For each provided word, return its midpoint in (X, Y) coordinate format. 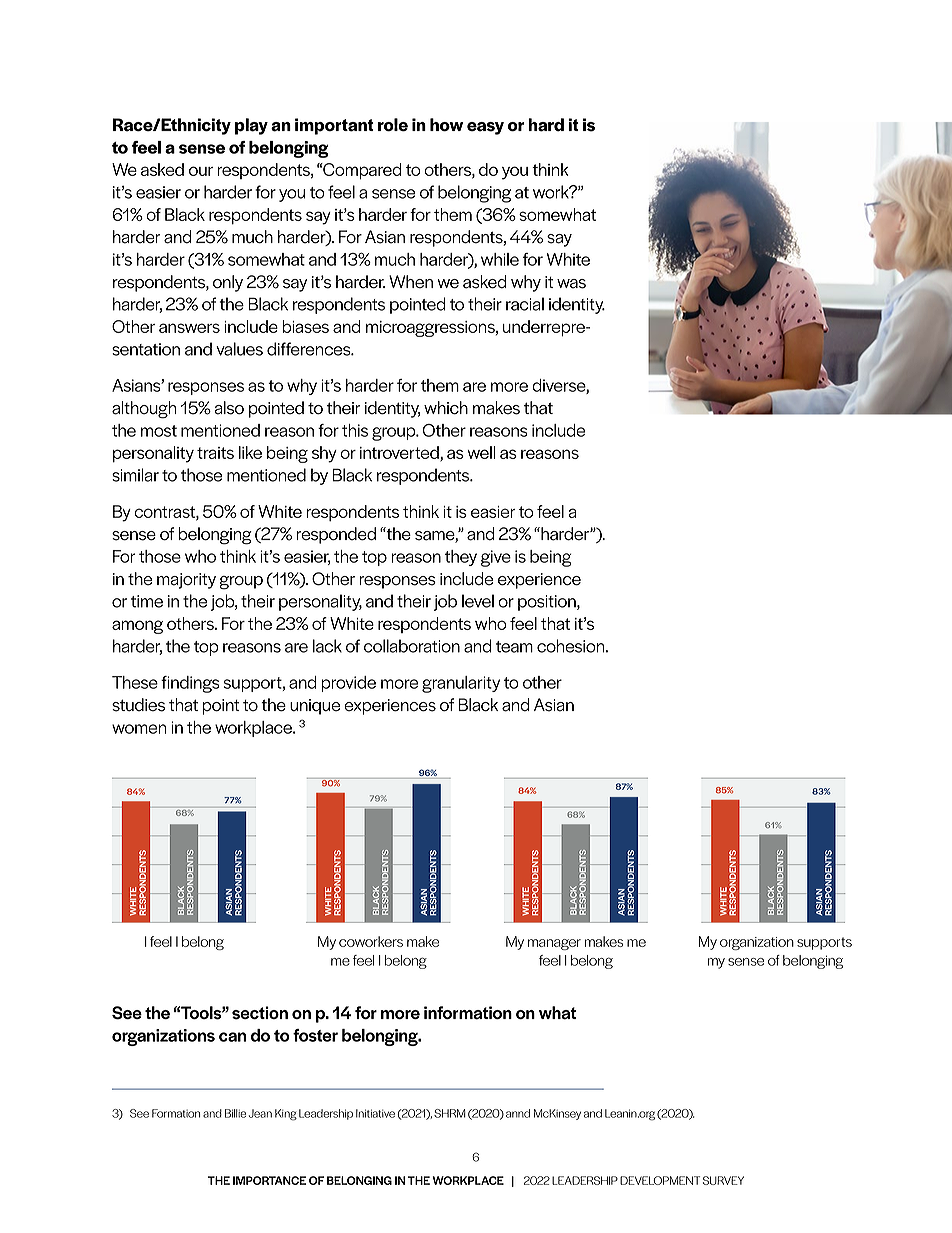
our (201, 171)
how (446, 125)
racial (525, 304)
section (260, 1013)
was (571, 284)
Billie (235, 1113)
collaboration (412, 646)
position (548, 603)
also (229, 408)
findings (190, 684)
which (446, 408)
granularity (461, 684)
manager (554, 944)
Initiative (375, 1113)
